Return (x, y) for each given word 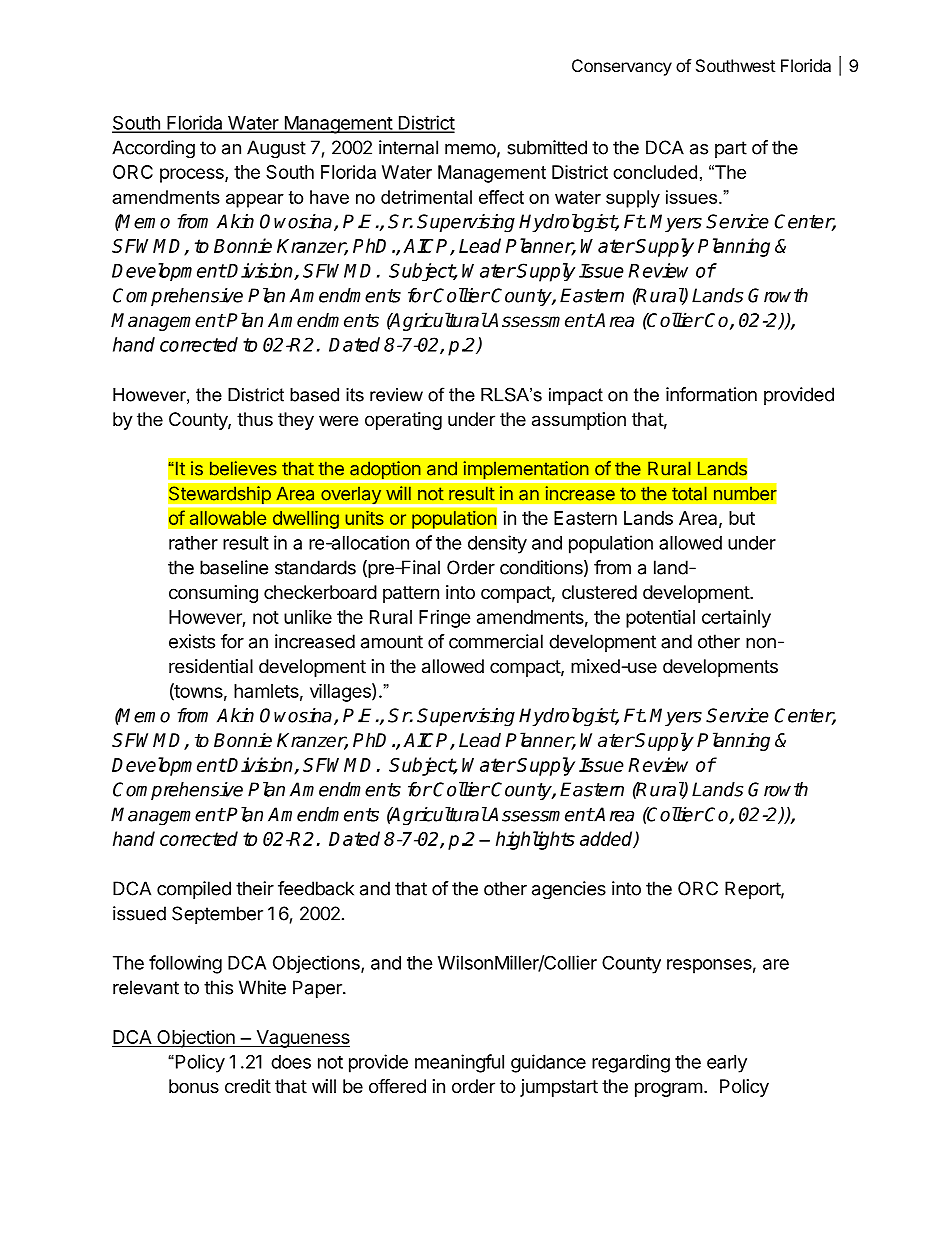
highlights (535, 840)
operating (403, 421)
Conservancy (622, 67)
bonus (194, 1086)
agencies (569, 890)
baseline (234, 567)
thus (255, 419)
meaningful (459, 1063)
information (711, 394)
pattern (411, 594)
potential (660, 618)
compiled (194, 890)
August (276, 149)
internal (408, 147)
